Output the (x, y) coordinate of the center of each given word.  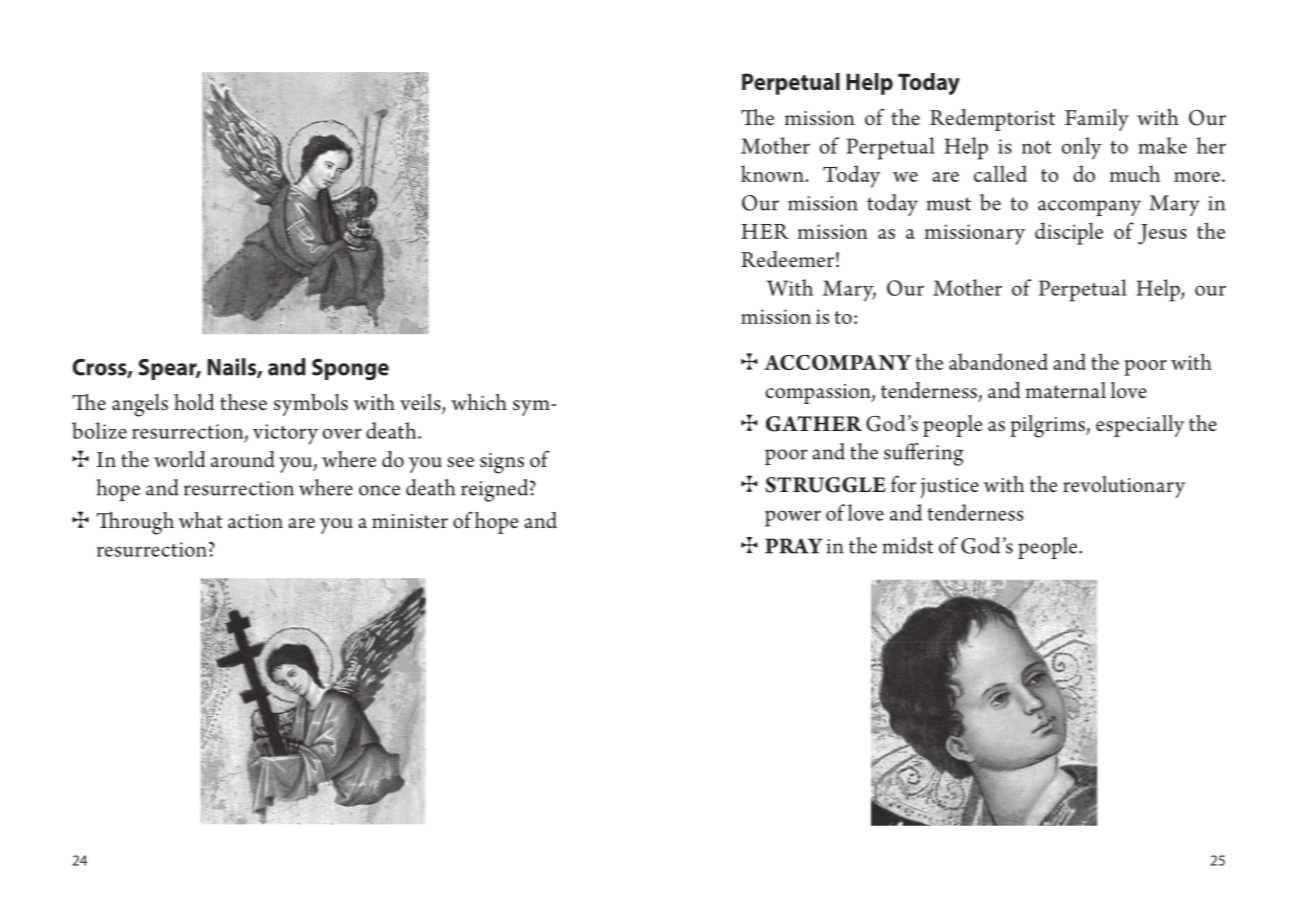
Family (1097, 120)
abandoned (998, 361)
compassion (819, 394)
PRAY (794, 546)
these (243, 402)
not (1036, 147)
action (255, 521)
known (773, 173)
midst (908, 545)
